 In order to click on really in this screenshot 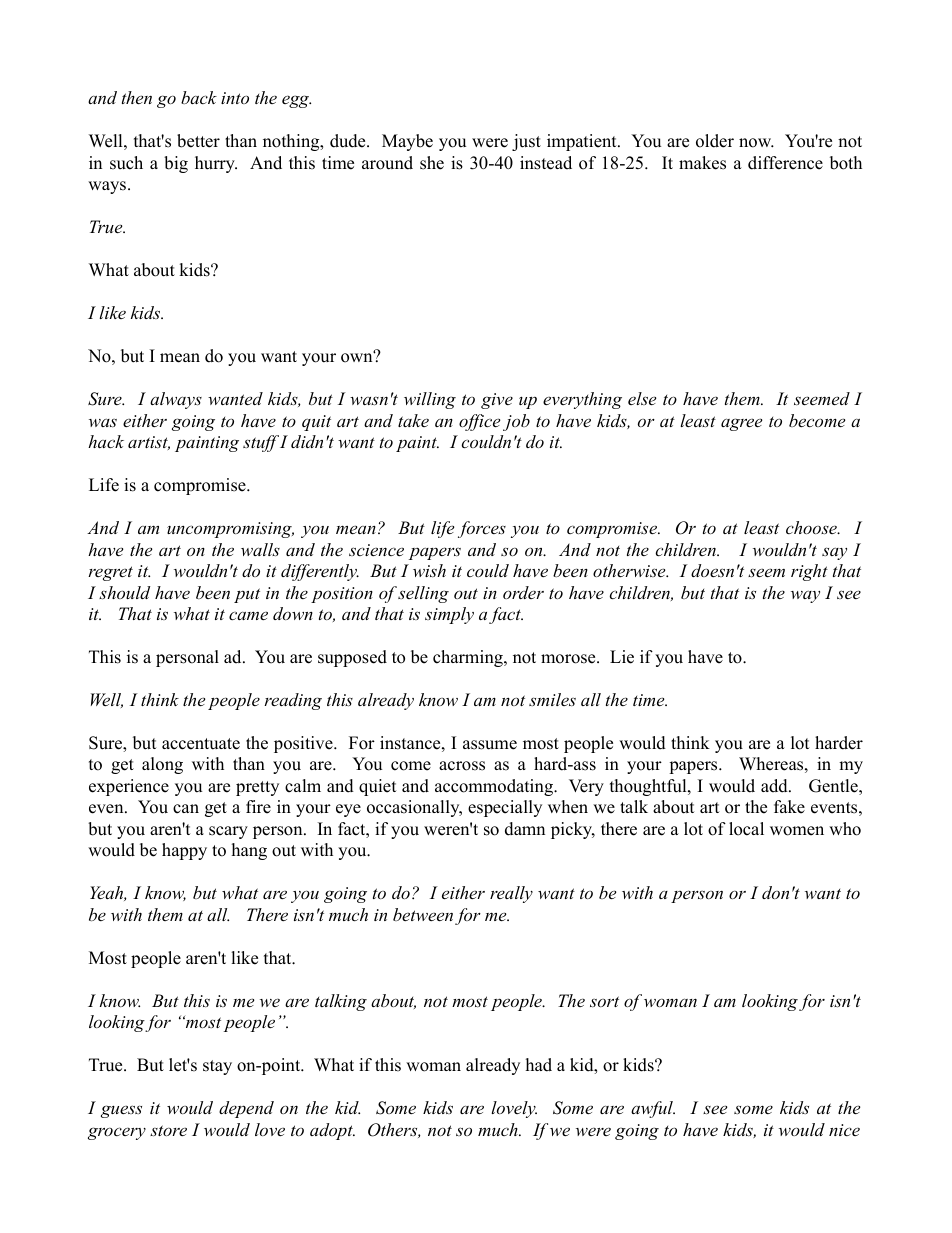, I will do `click(511, 894)`.
